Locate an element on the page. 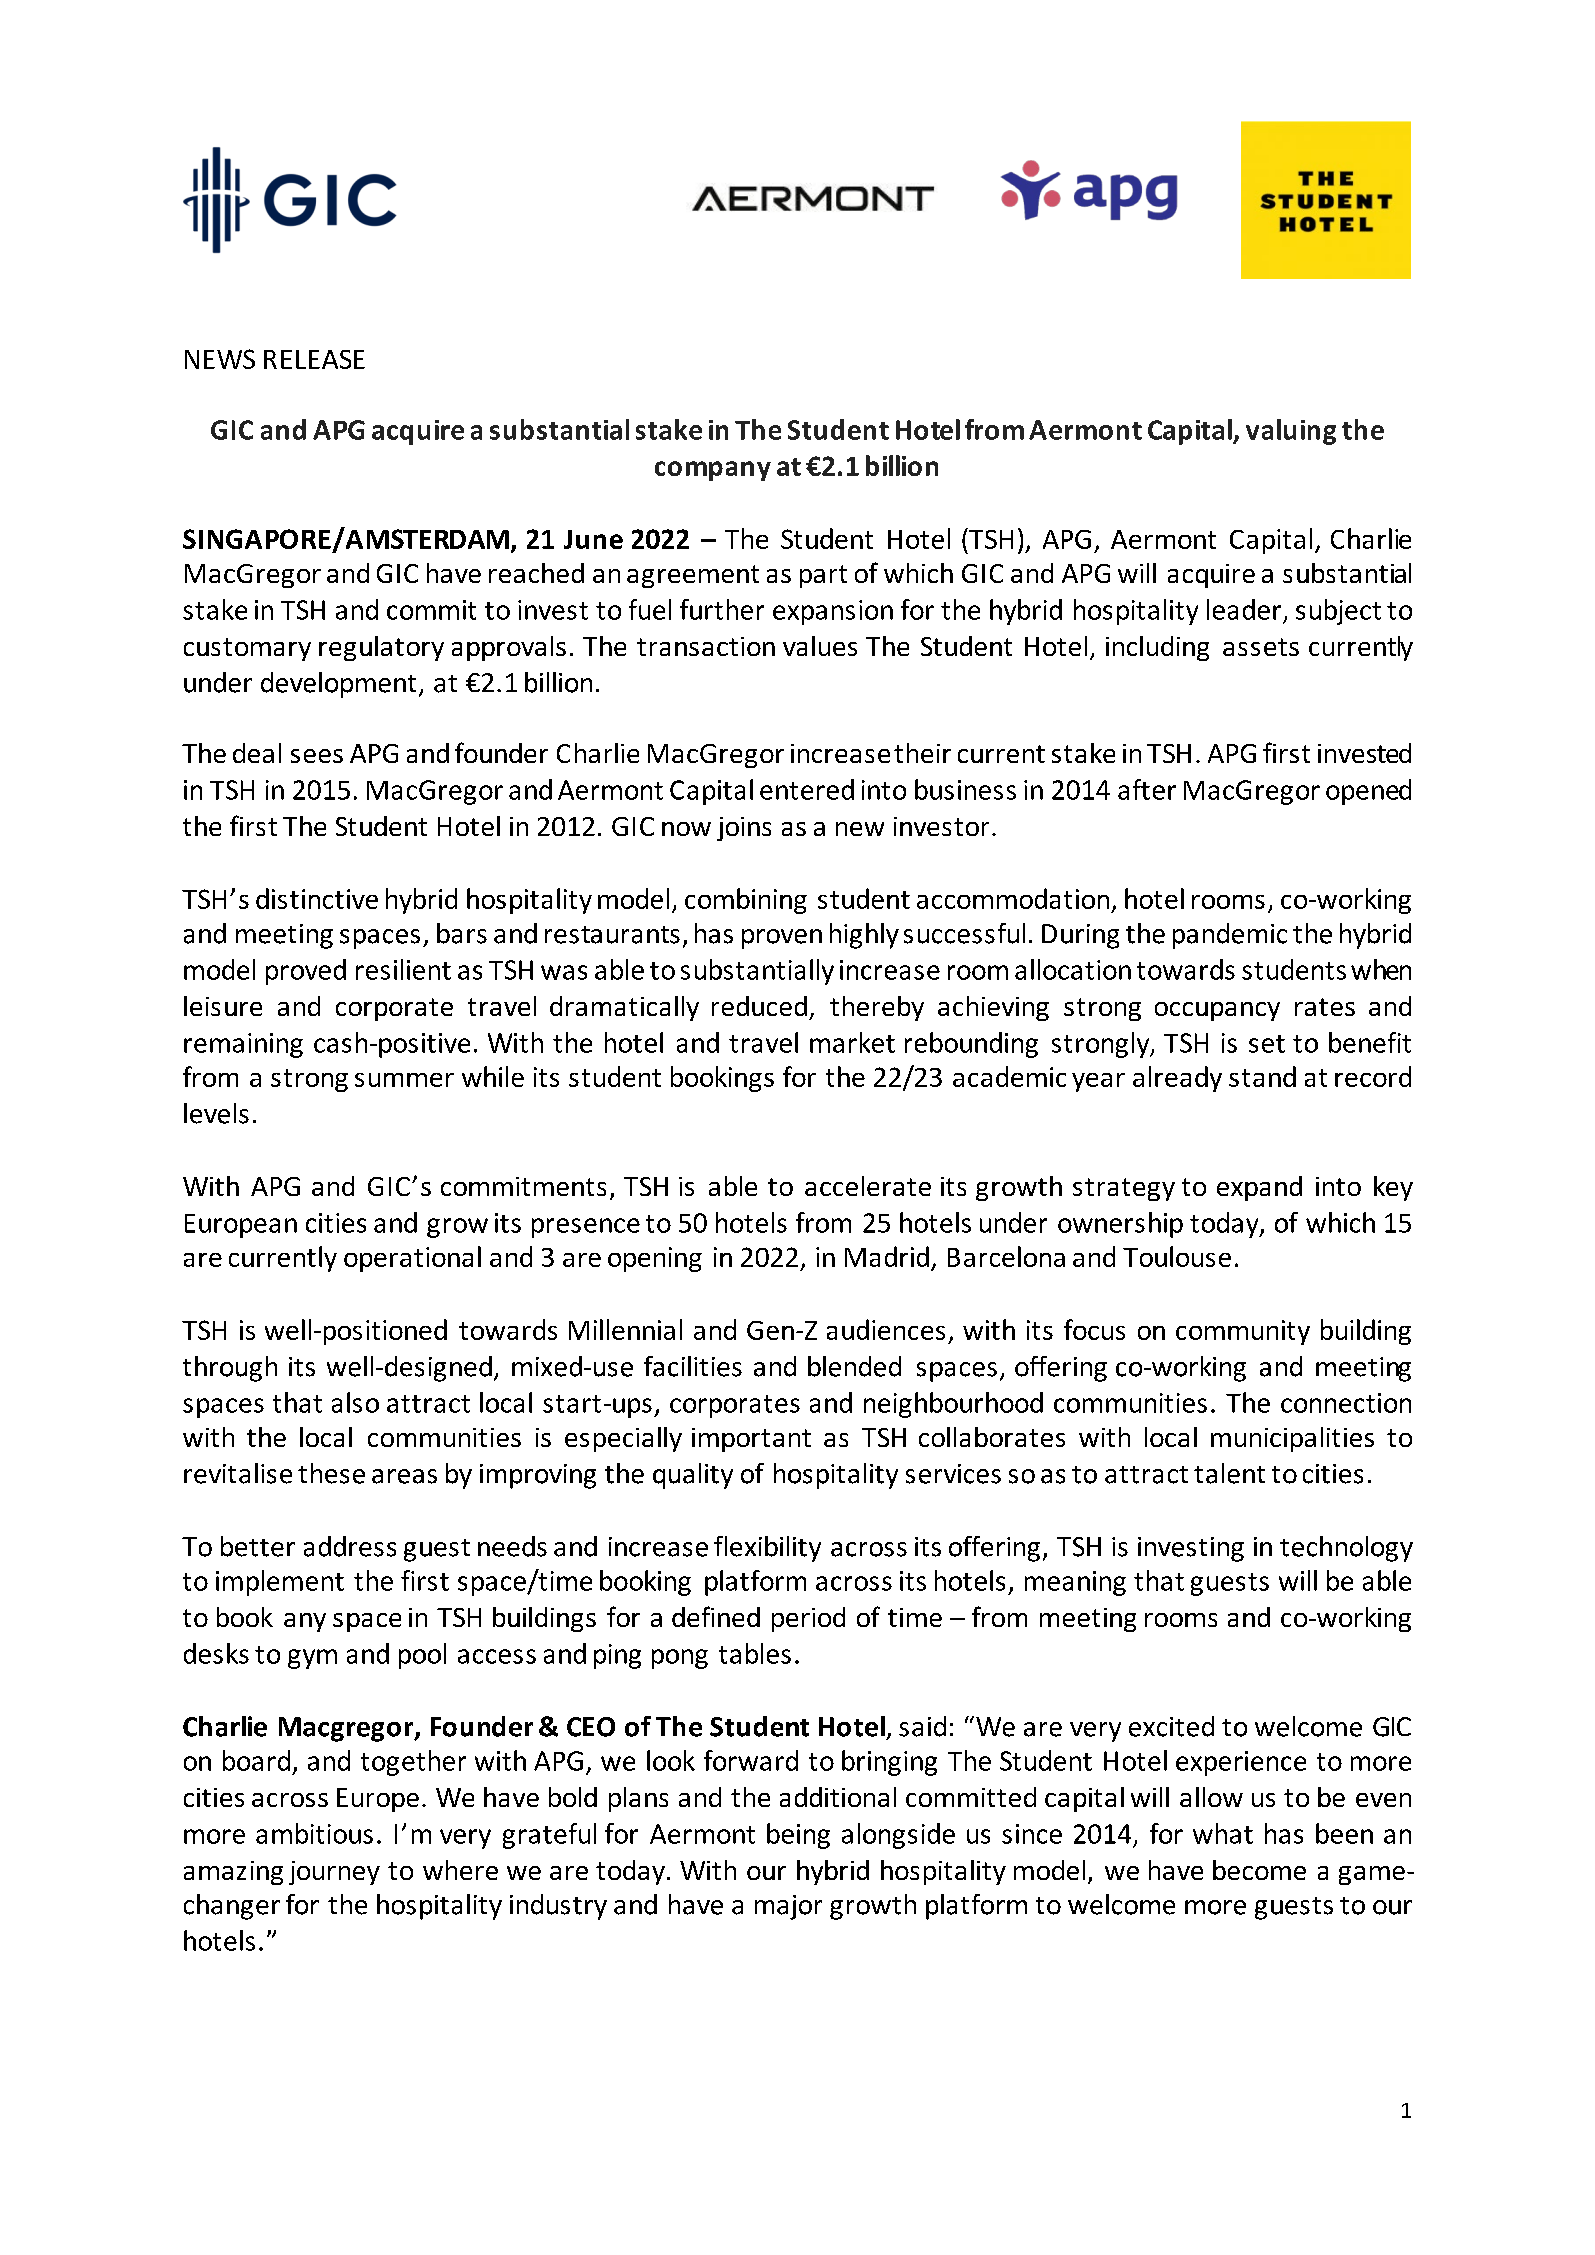 The width and height of the document is (1595, 2255). development is located at coordinates (338, 685).
